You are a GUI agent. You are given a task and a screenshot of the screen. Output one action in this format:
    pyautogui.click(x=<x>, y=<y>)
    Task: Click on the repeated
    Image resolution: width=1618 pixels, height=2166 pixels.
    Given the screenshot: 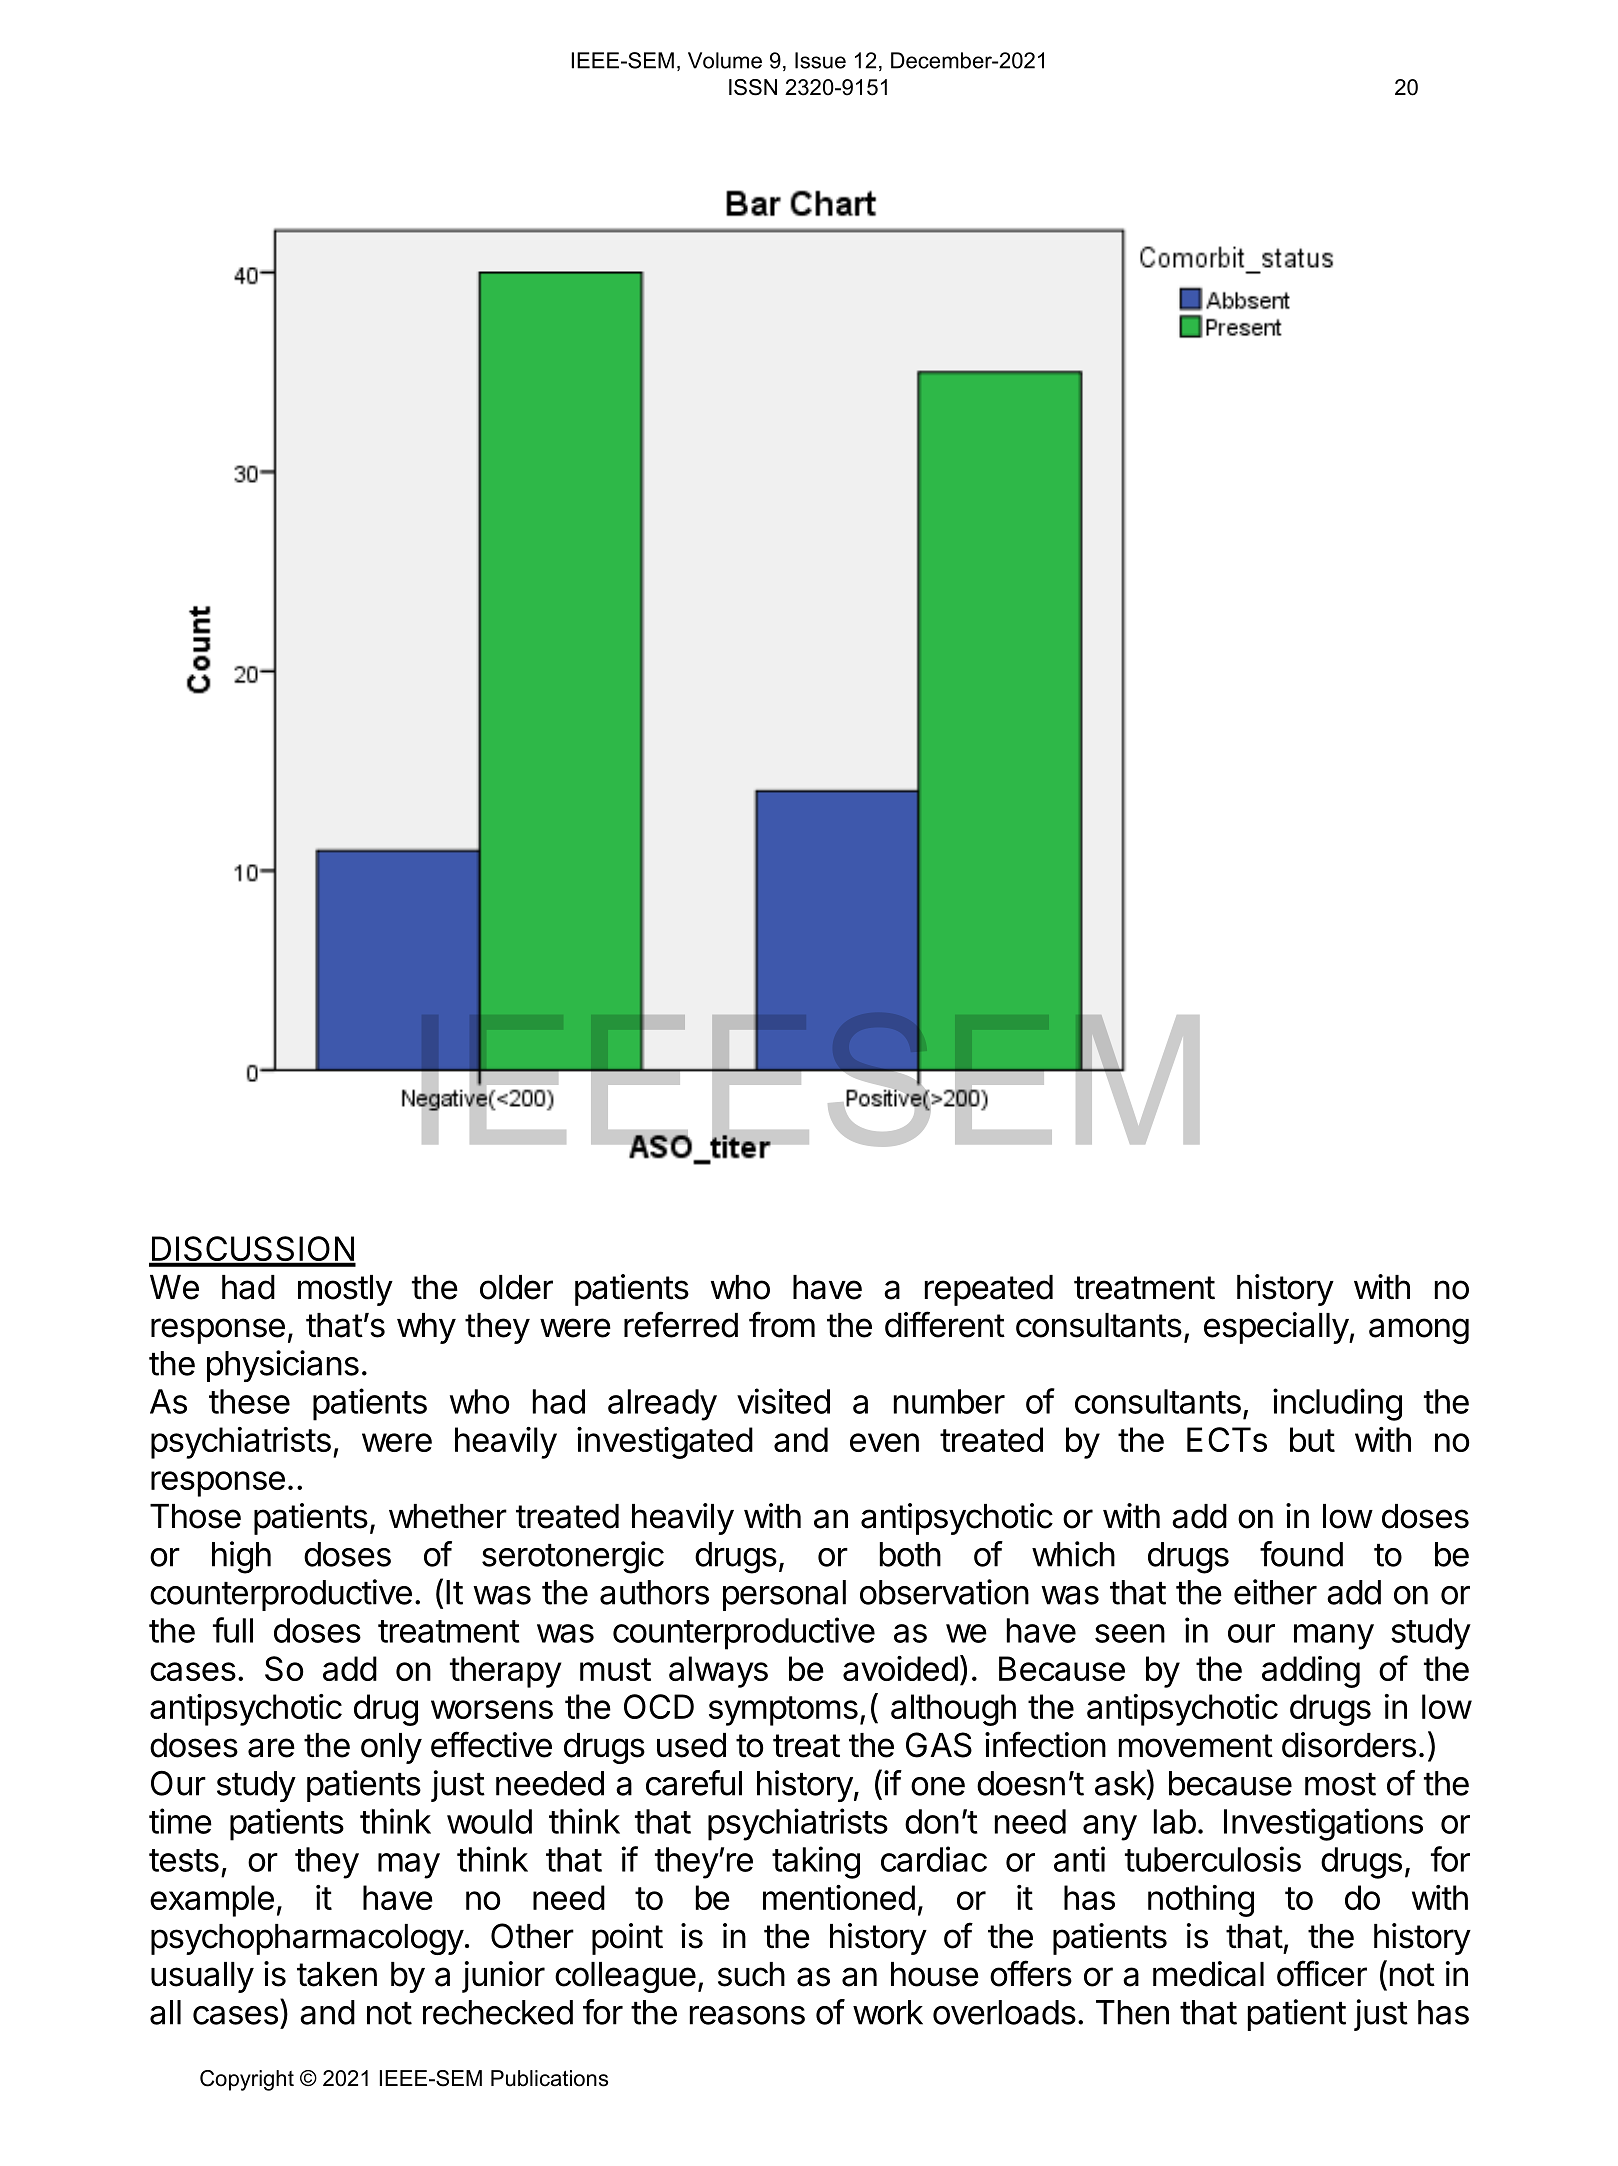 What is the action you would take?
    pyautogui.click(x=989, y=1290)
